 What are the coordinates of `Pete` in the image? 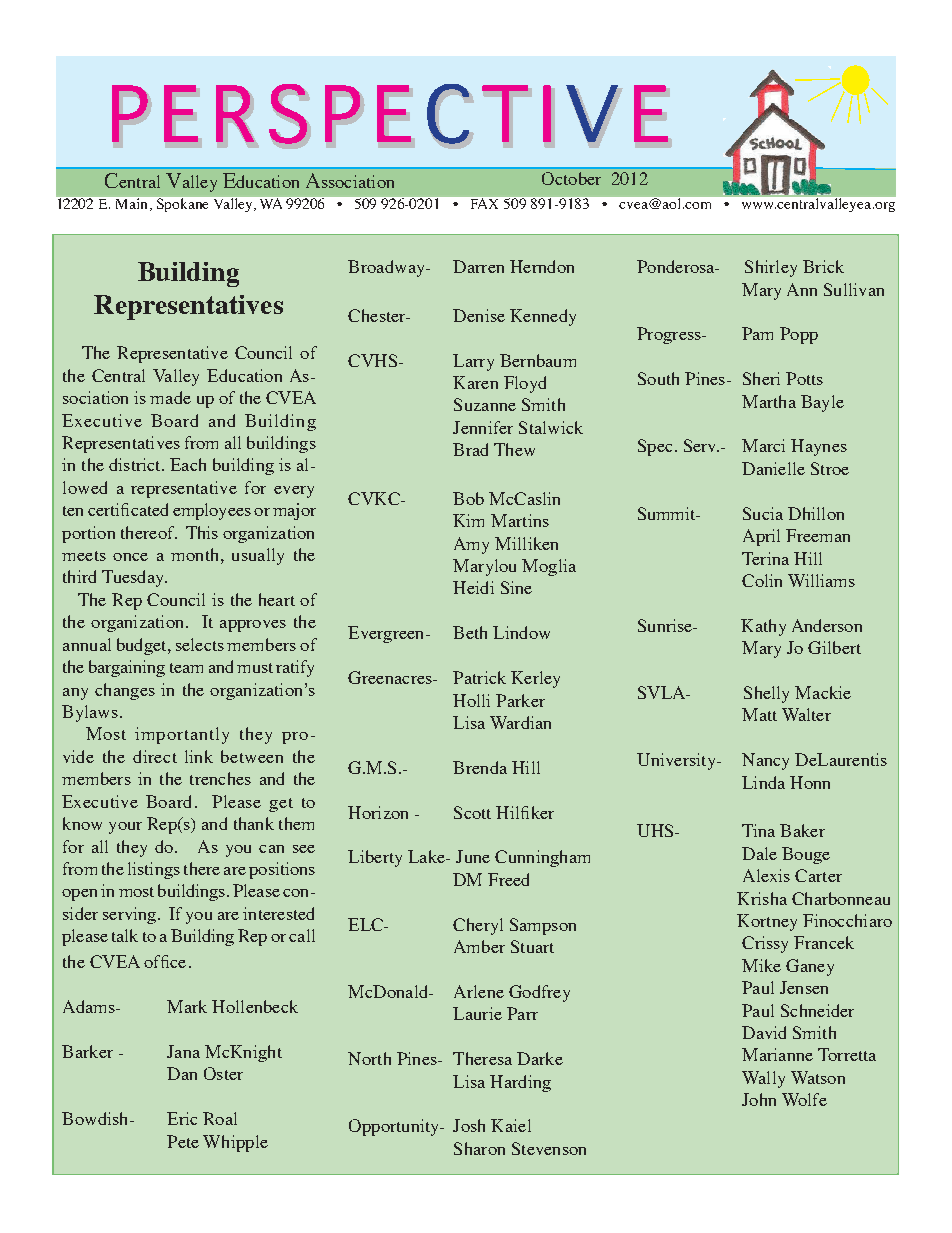 It's located at (183, 1141).
